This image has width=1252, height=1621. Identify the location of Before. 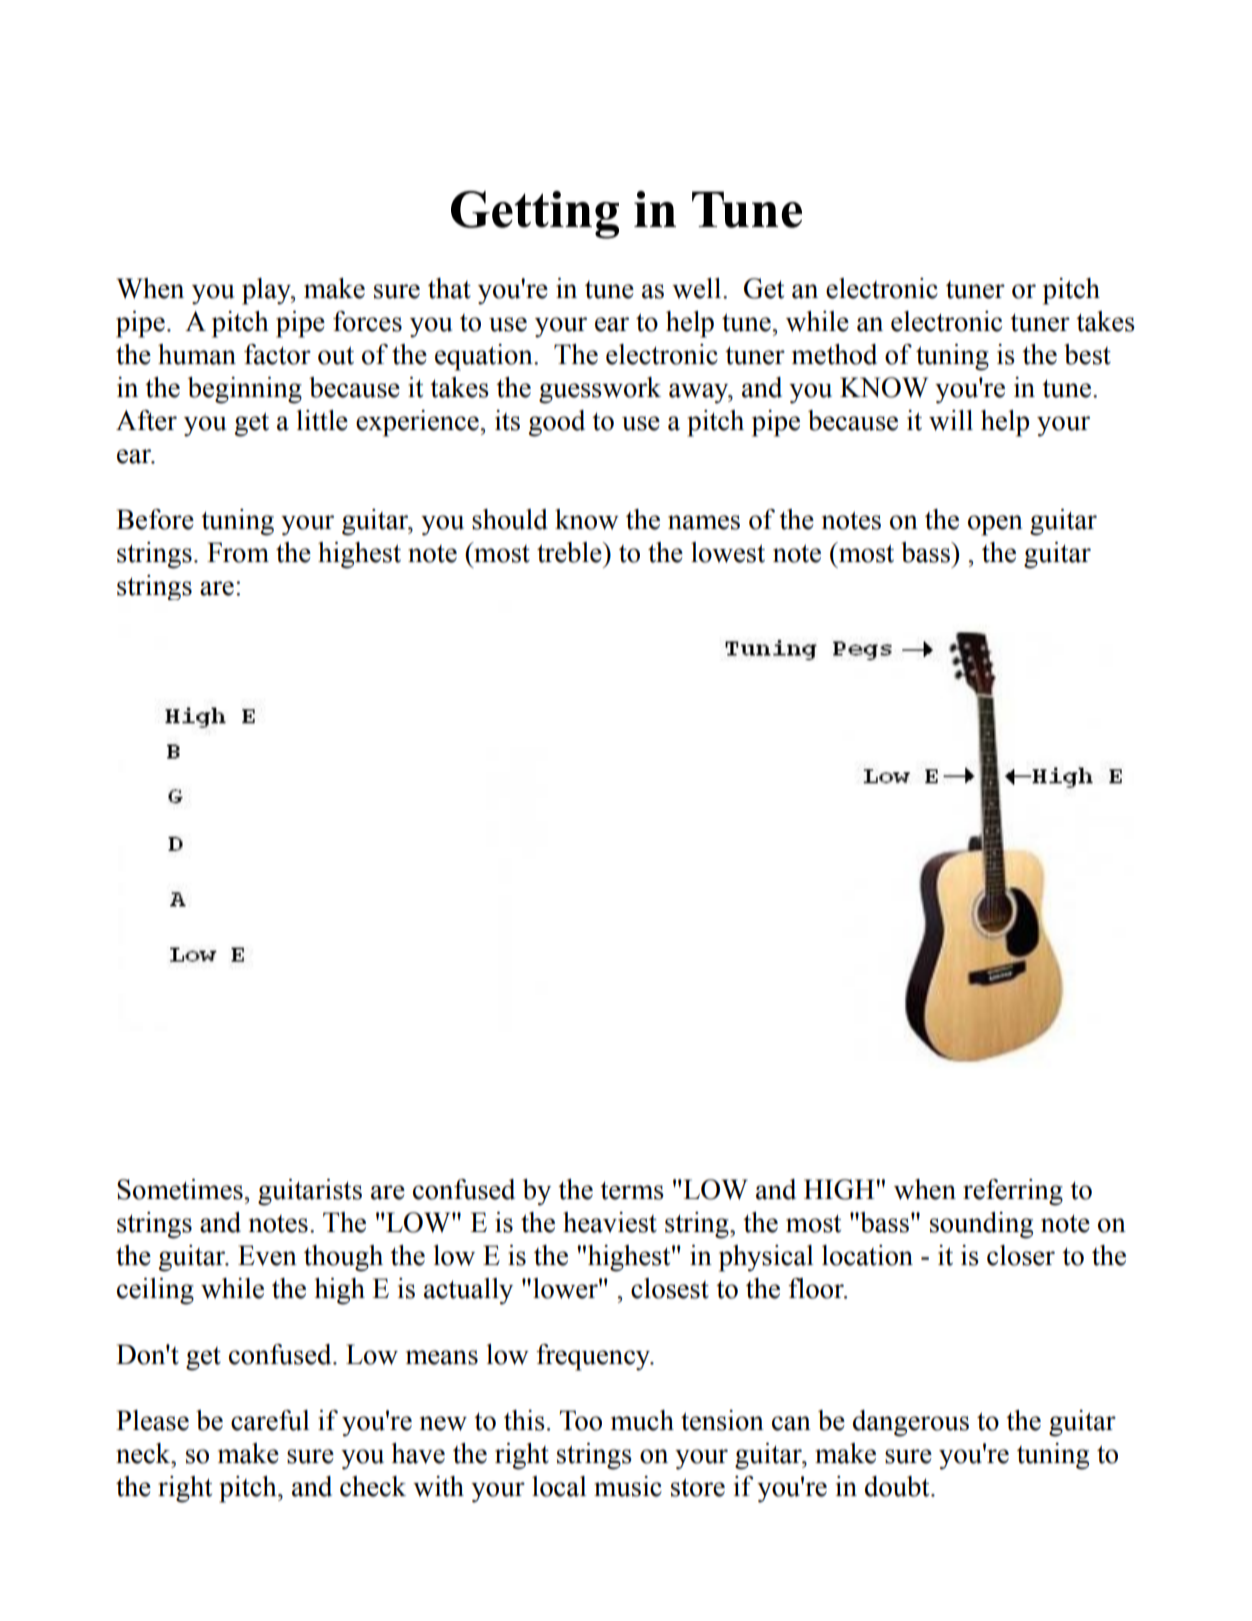
(155, 519).
